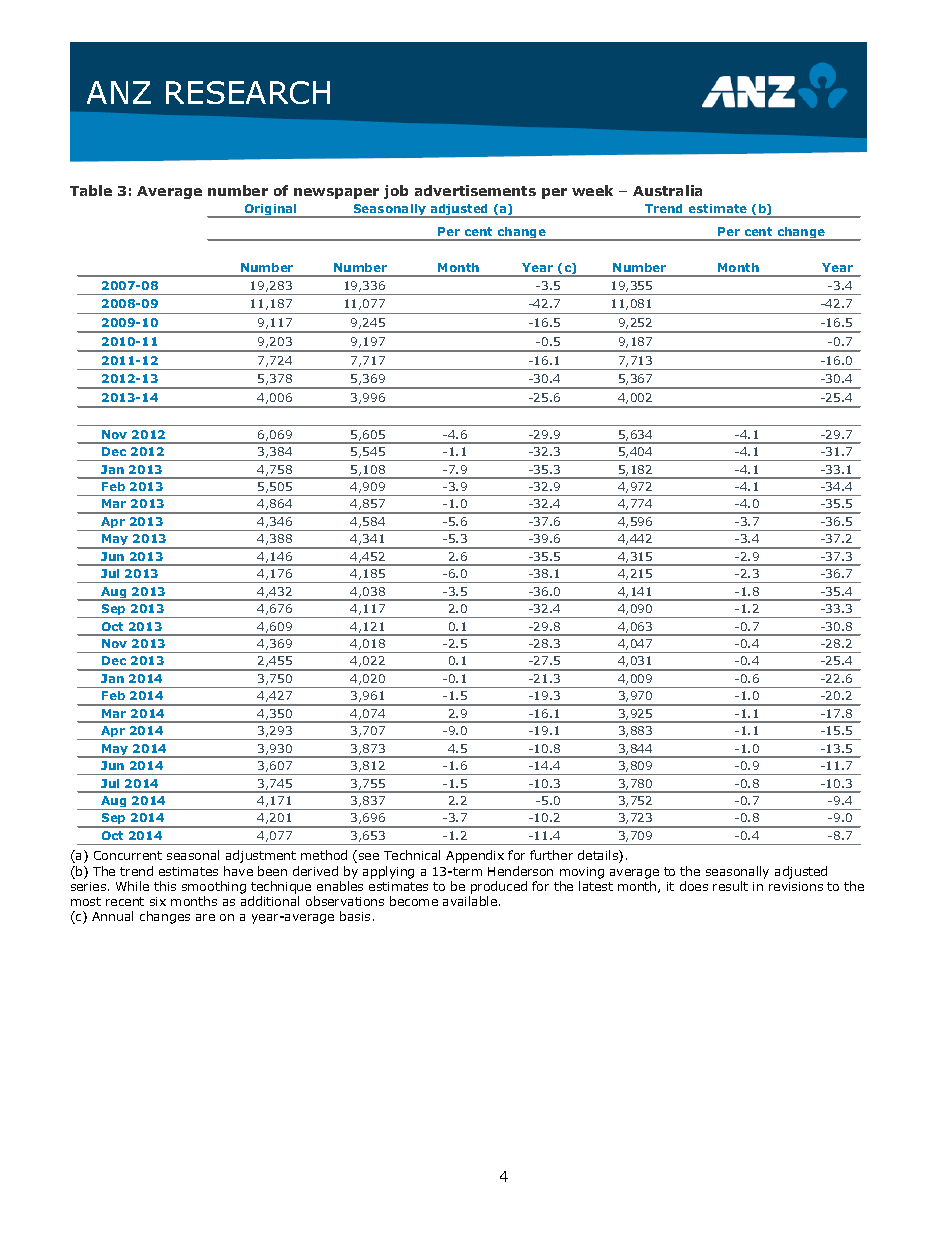 The width and height of the screenshot is (952, 1233). What do you see at coordinates (165, 886) in the screenshot?
I see `this` at bounding box center [165, 886].
